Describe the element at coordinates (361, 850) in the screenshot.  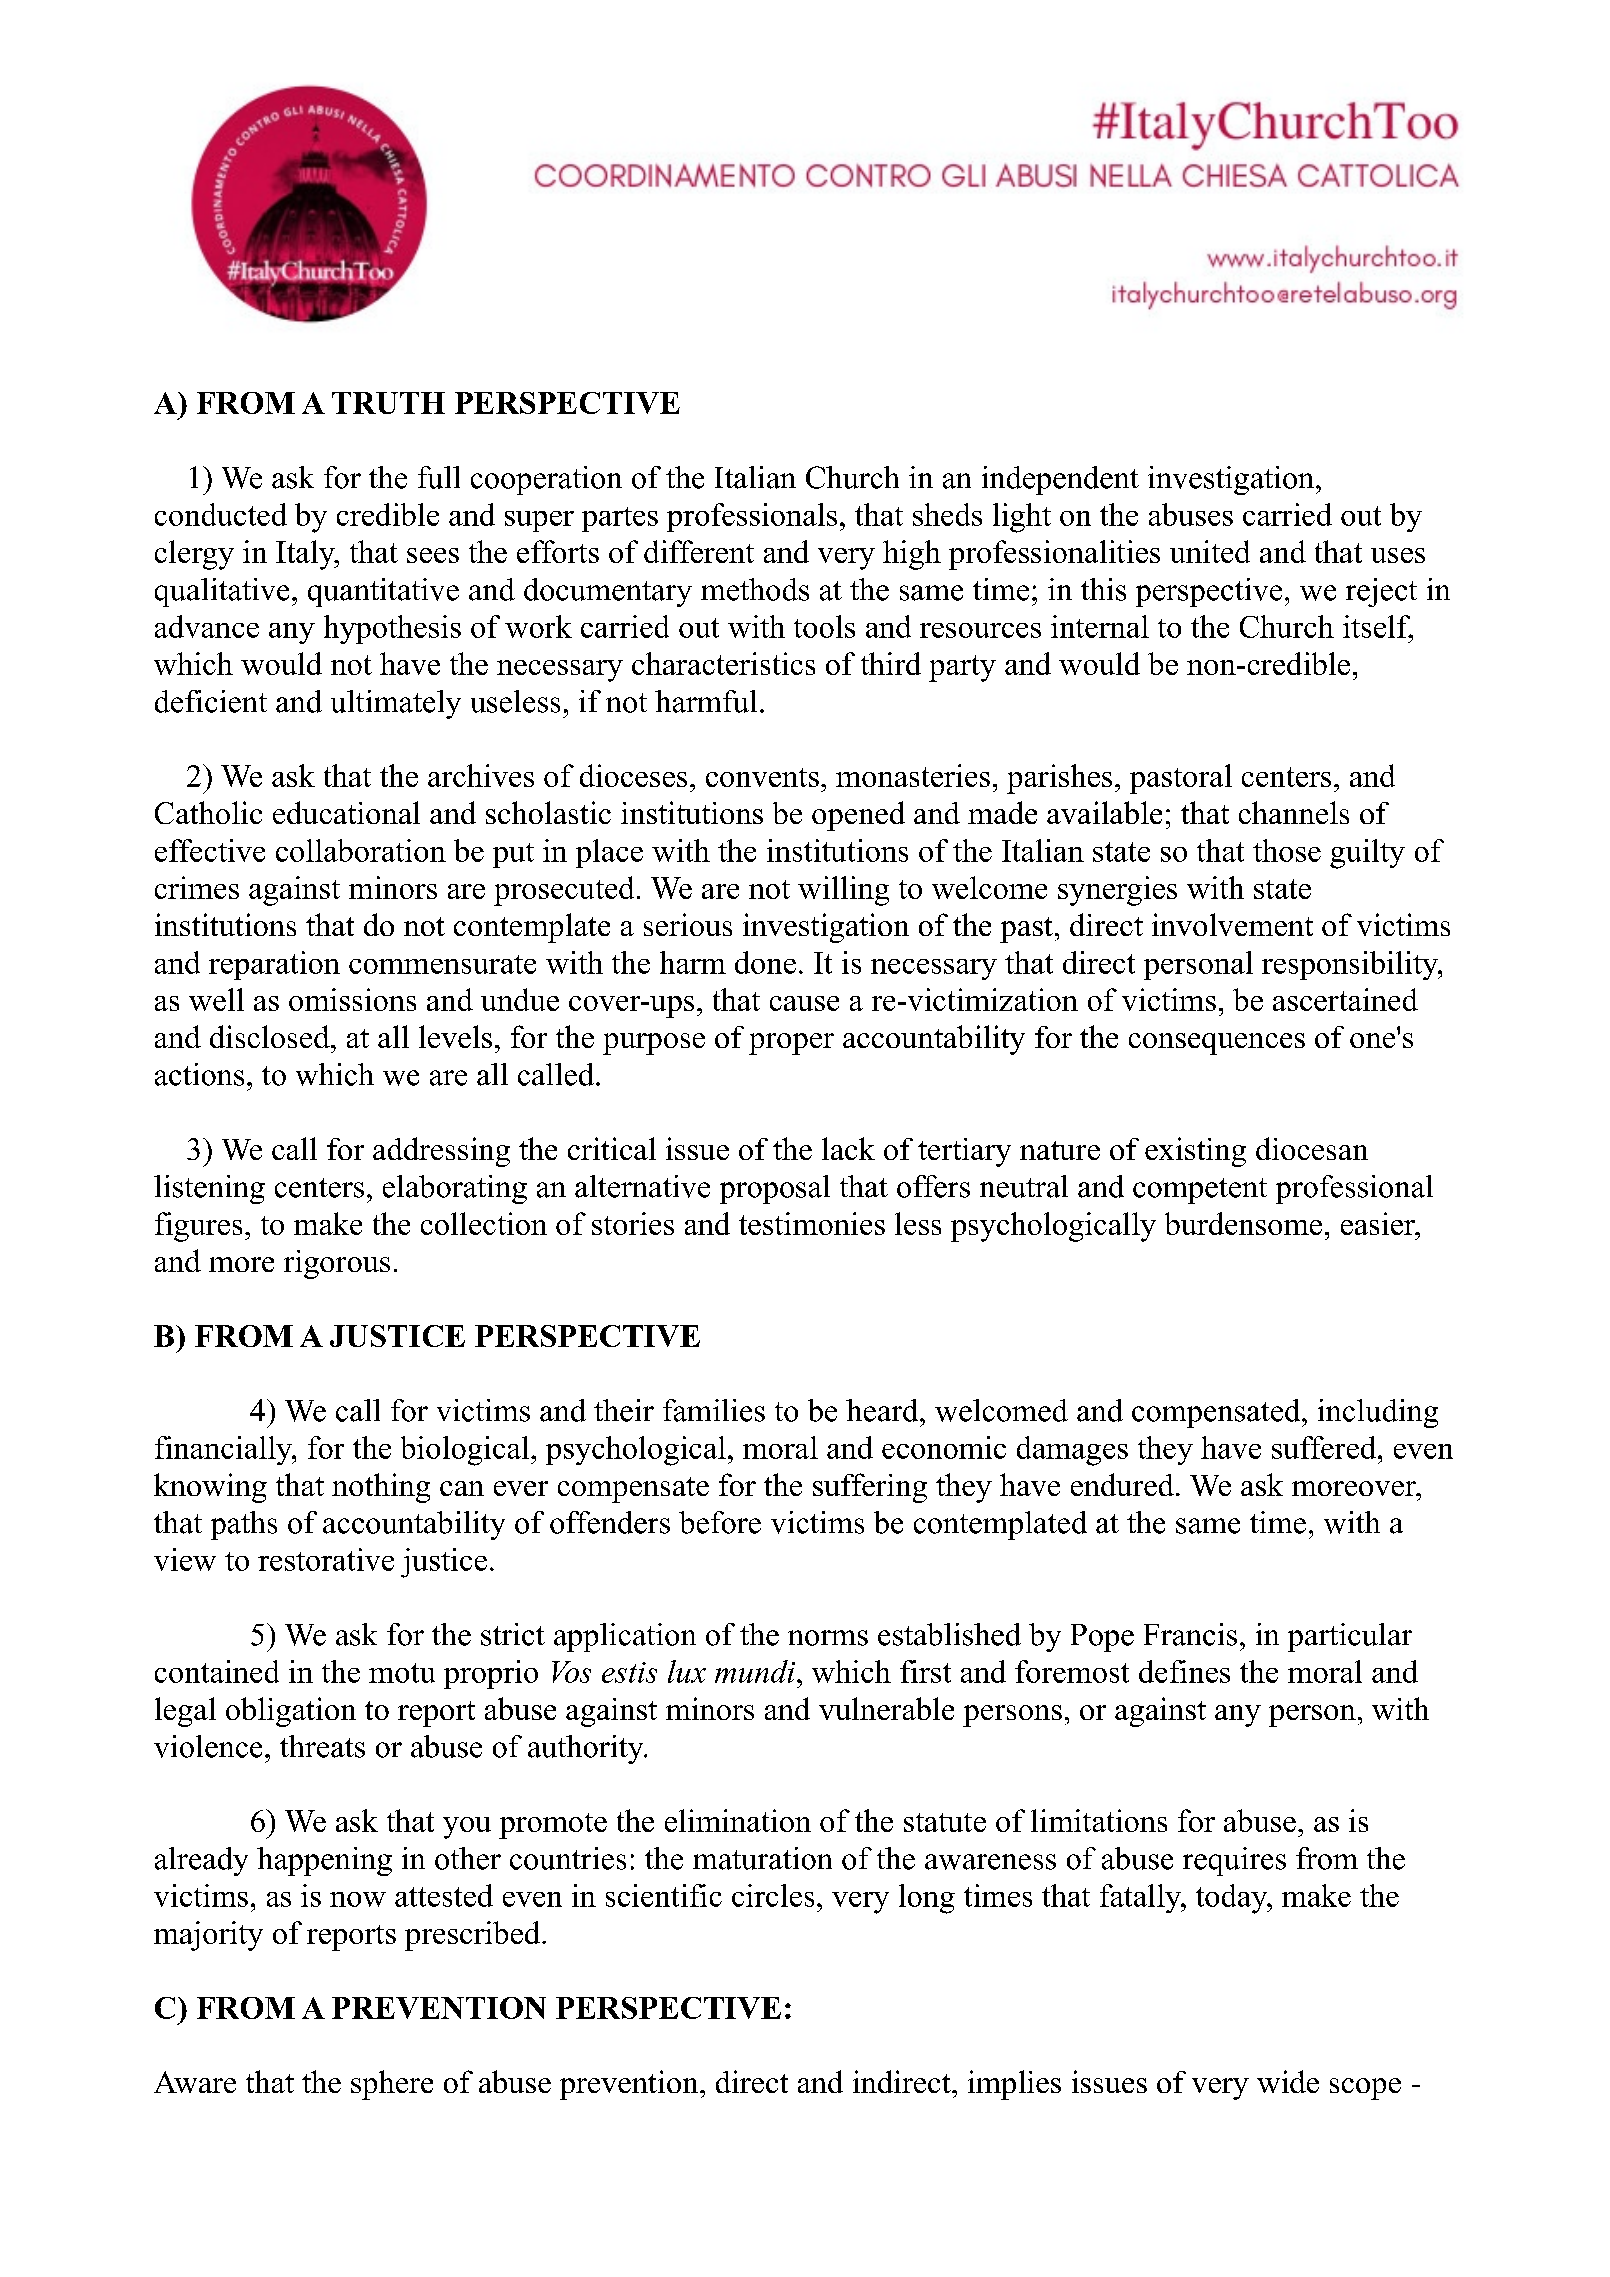
I see `collaboration` at that location.
